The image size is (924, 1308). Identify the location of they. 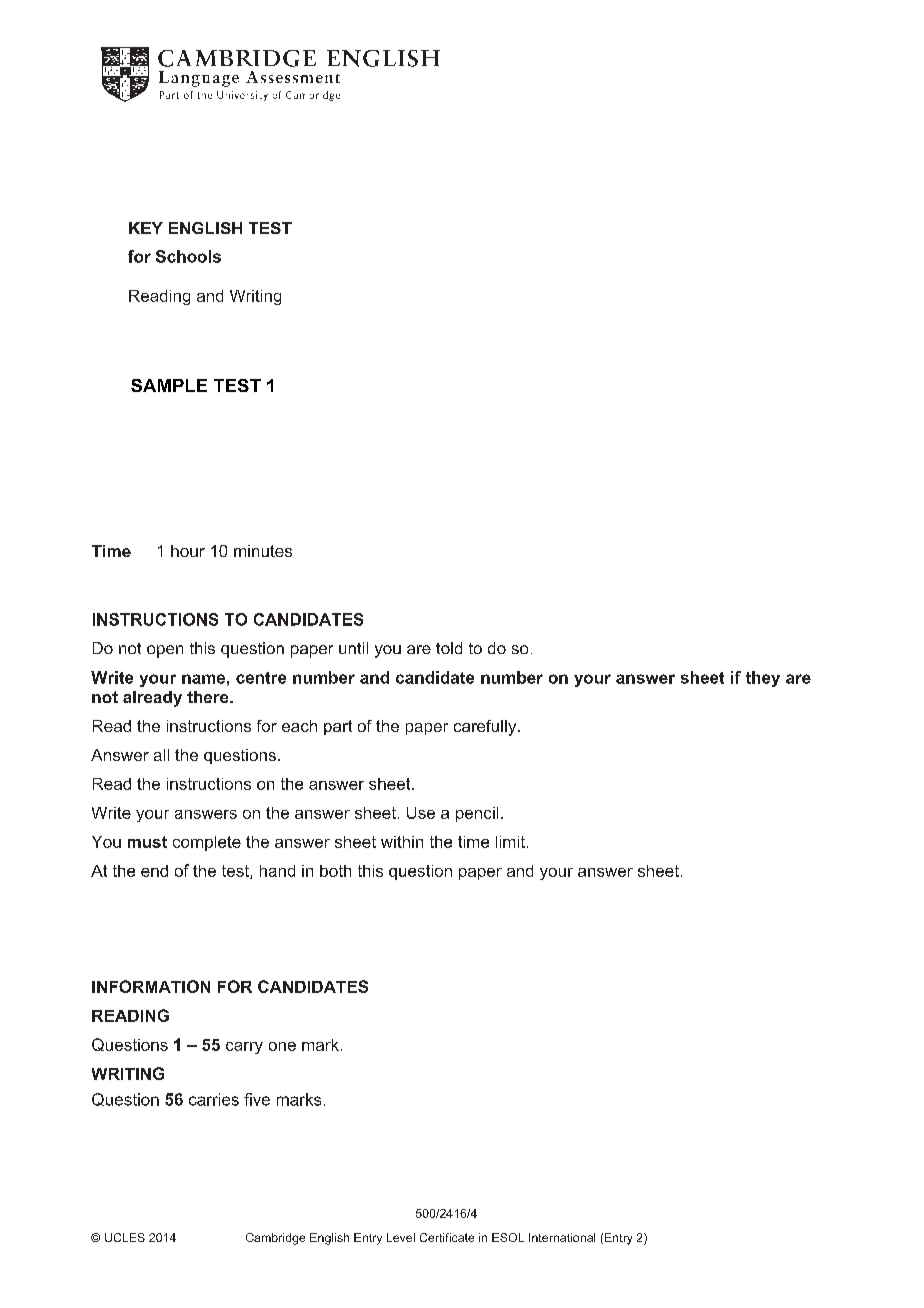
(763, 679).
